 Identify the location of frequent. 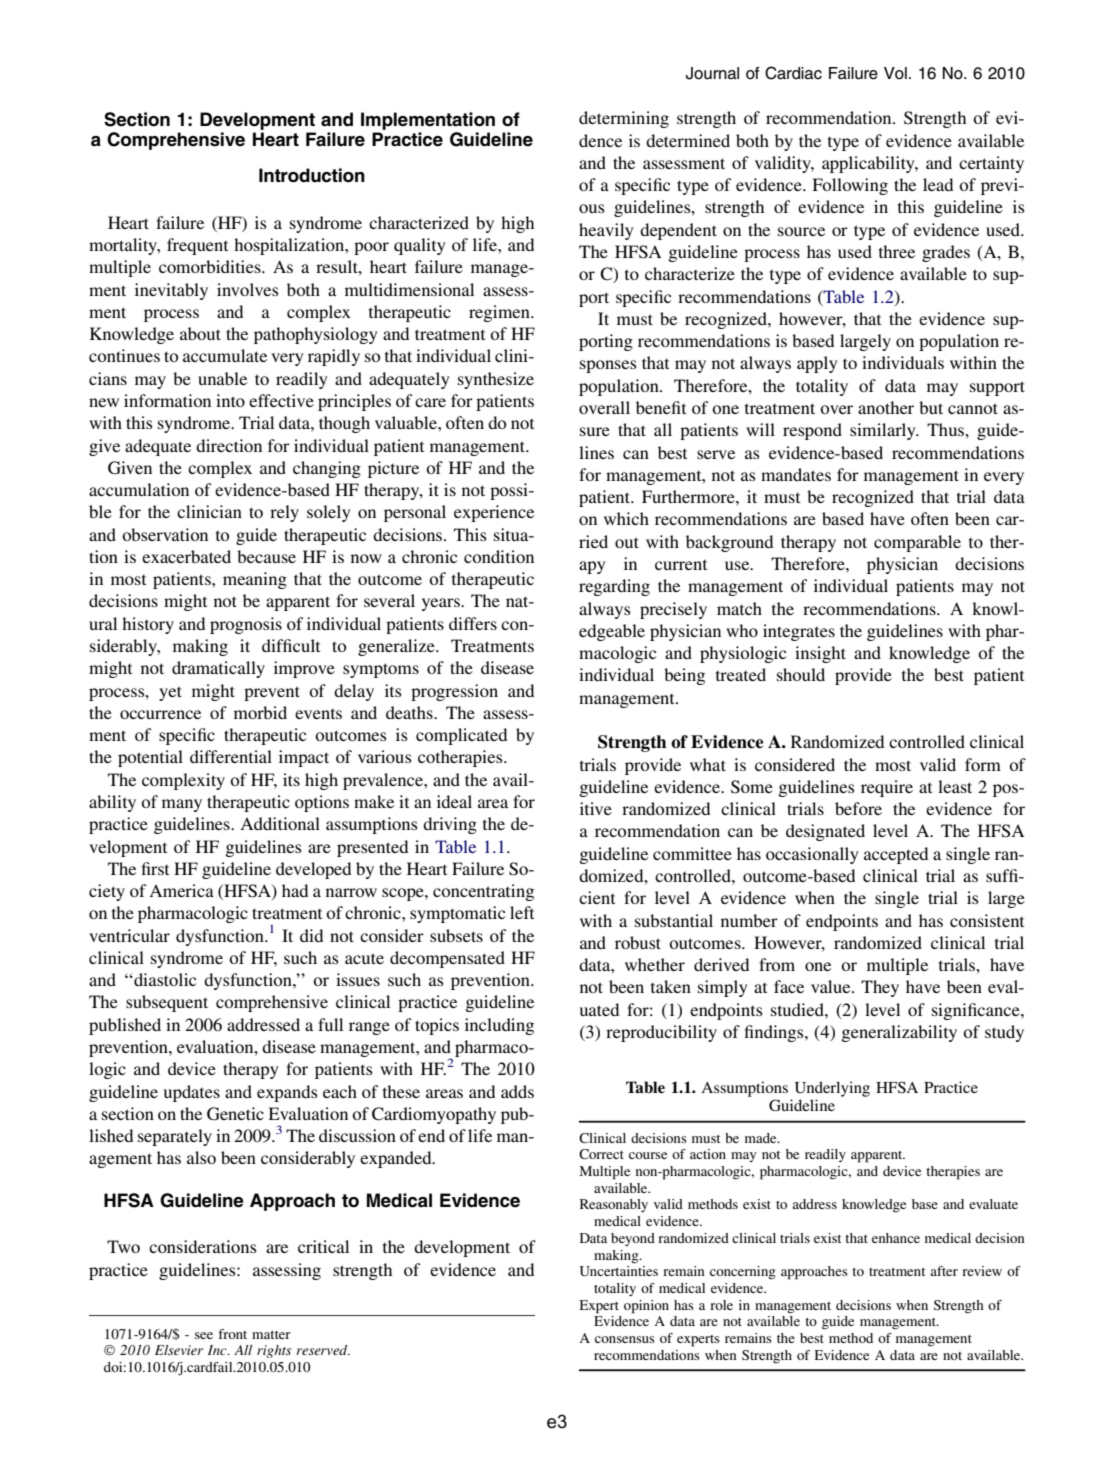
(197, 246).
